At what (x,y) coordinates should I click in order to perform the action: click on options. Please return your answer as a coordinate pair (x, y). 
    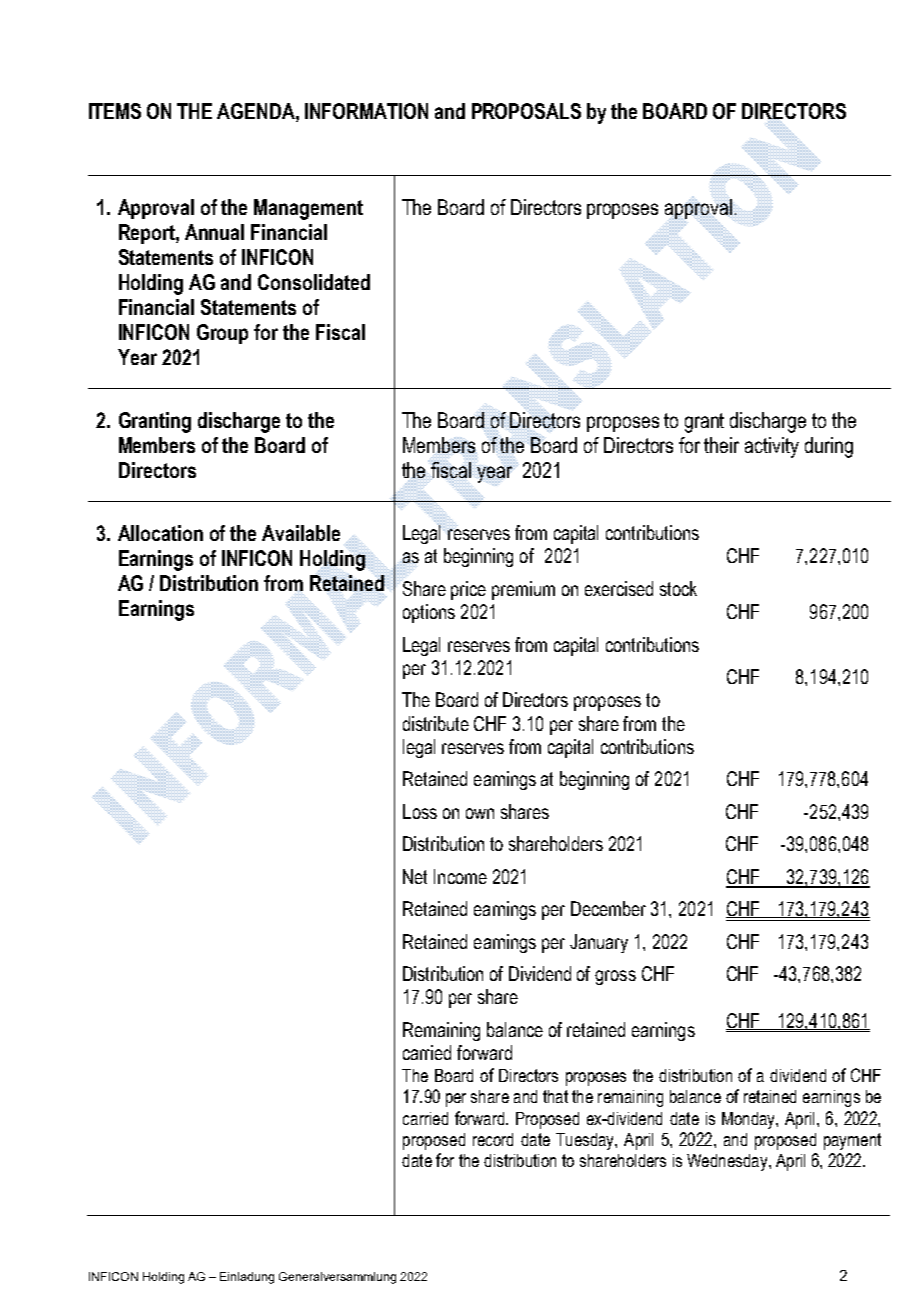
    Looking at the image, I should click on (429, 613).
